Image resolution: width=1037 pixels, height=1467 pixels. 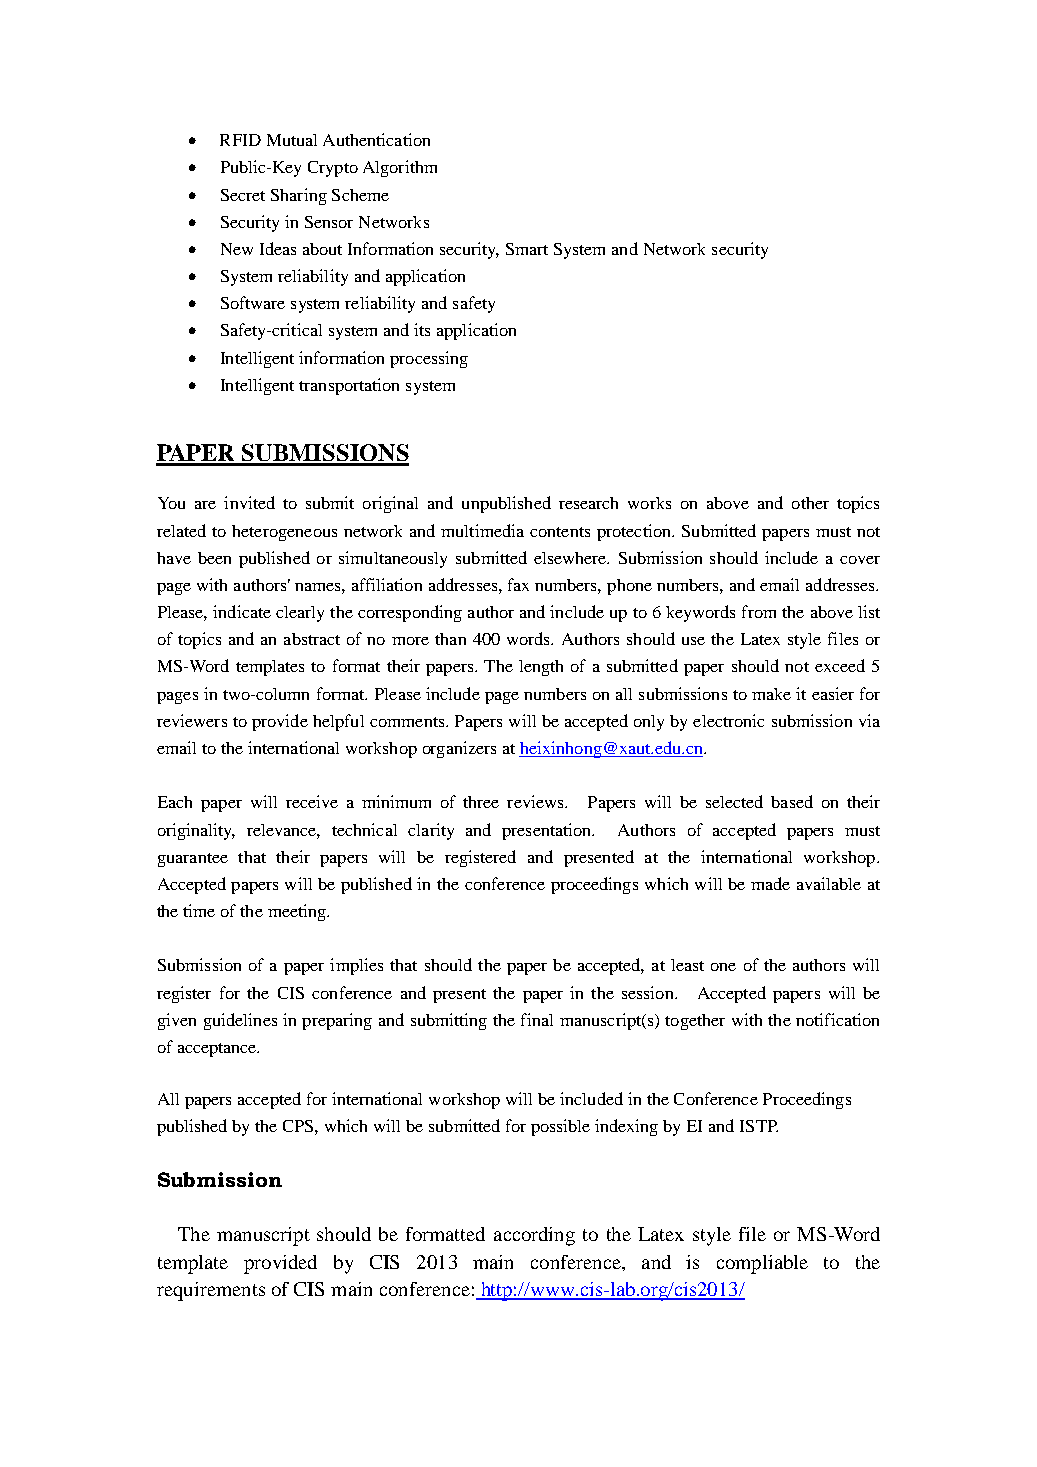 What do you see at coordinates (242, 611) in the screenshot?
I see `indicate` at bounding box center [242, 611].
